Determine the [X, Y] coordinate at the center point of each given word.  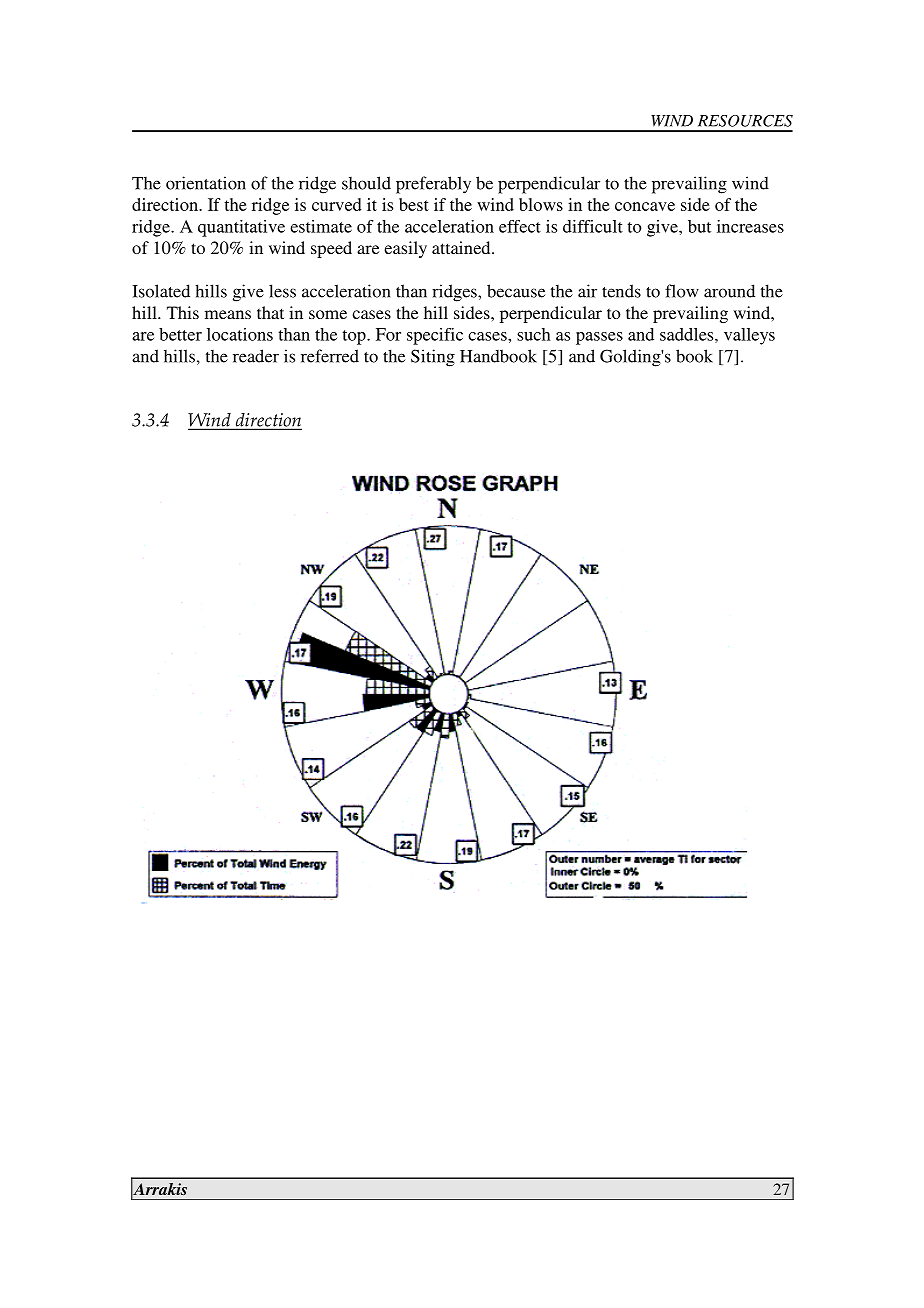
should [366, 183]
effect [520, 226]
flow [682, 291]
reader [256, 356]
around [729, 291]
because [516, 291]
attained [462, 247]
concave [645, 206]
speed [331, 249]
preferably [433, 185]
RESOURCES [745, 121]
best [414, 204]
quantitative [241, 228]
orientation [206, 183]
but [699, 226]
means [228, 314]
